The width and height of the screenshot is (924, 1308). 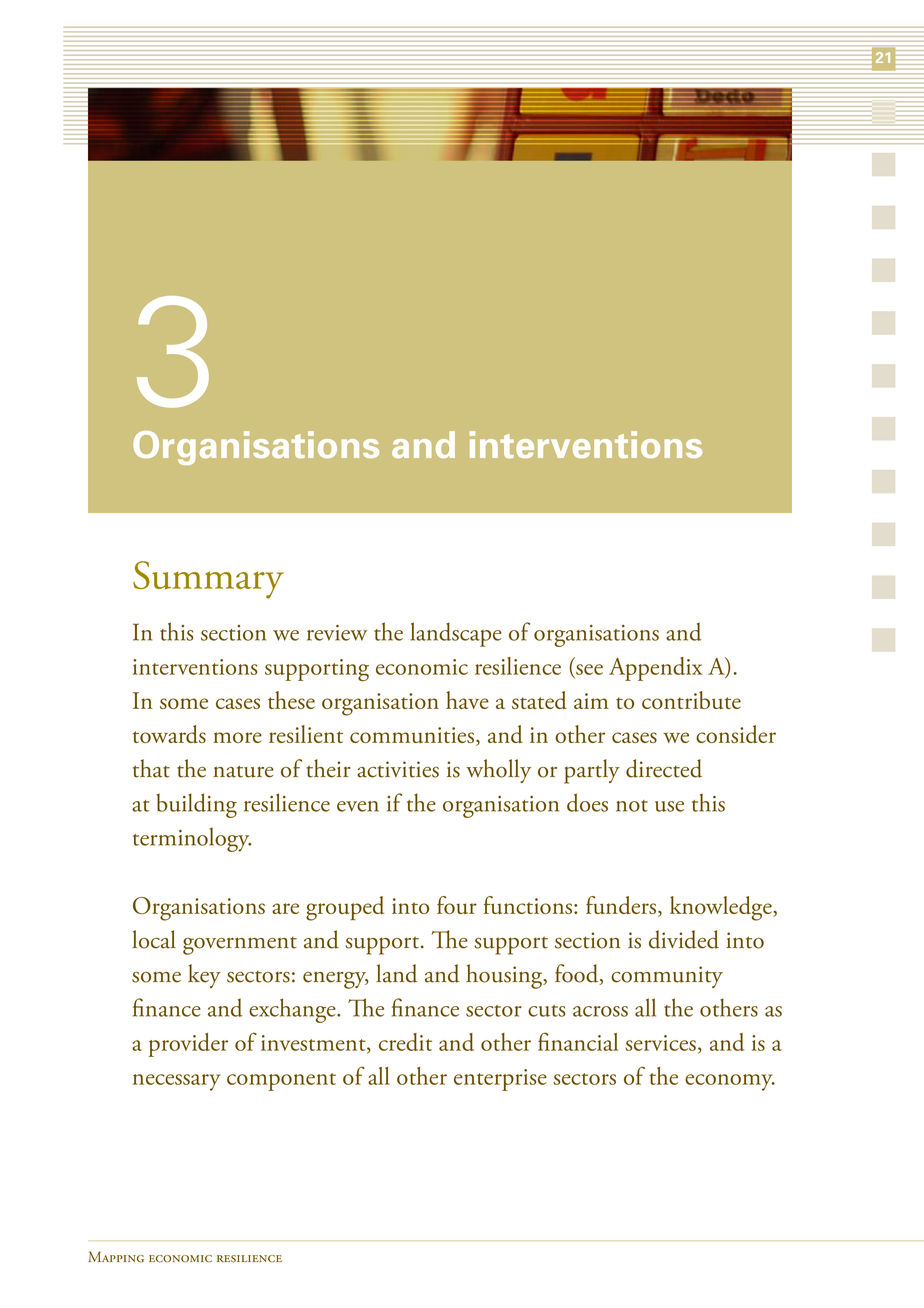 What do you see at coordinates (337, 633) in the screenshot?
I see `review` at bounding box center [337, 633].
